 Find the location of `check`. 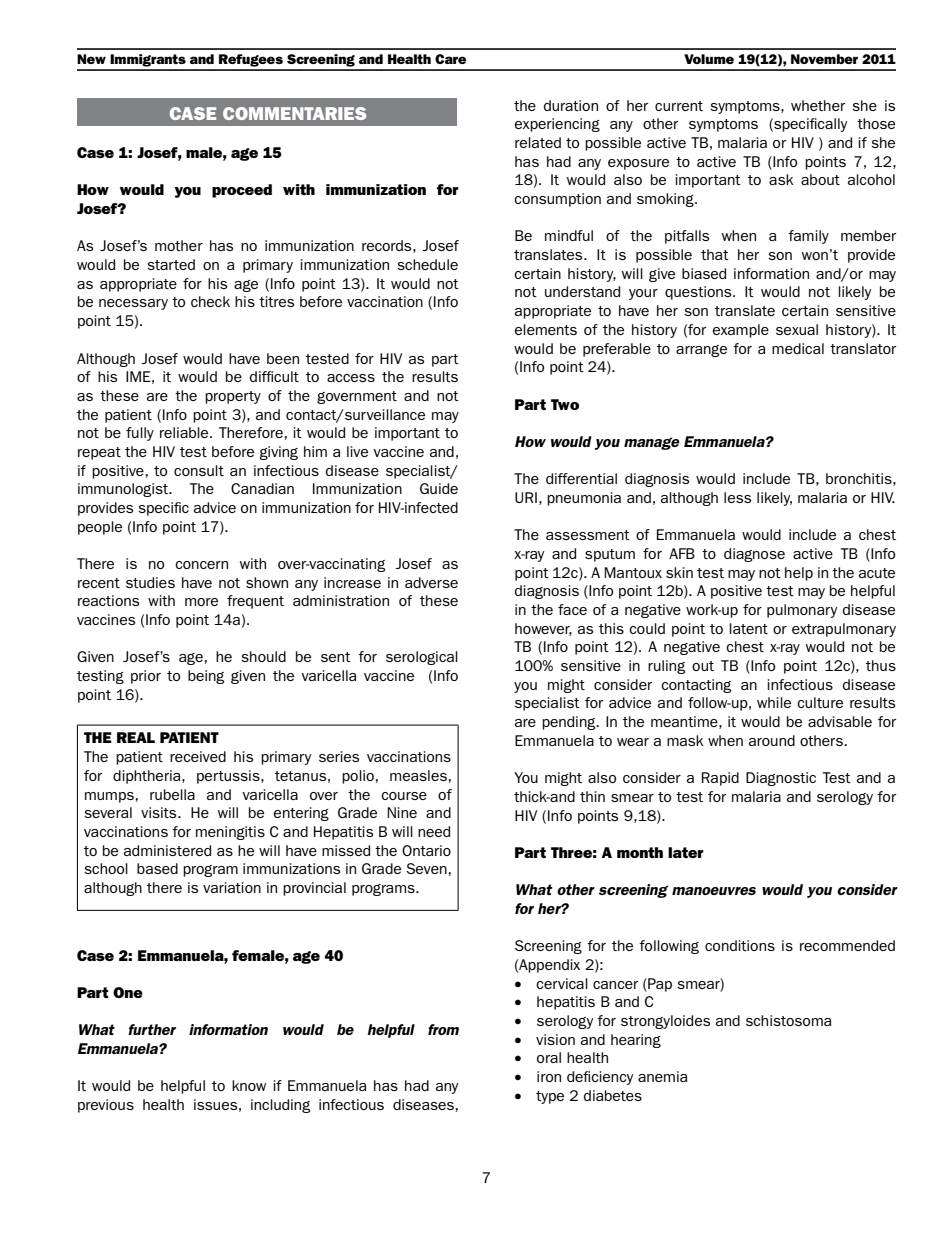

check is located at coordinates (210, 301).
